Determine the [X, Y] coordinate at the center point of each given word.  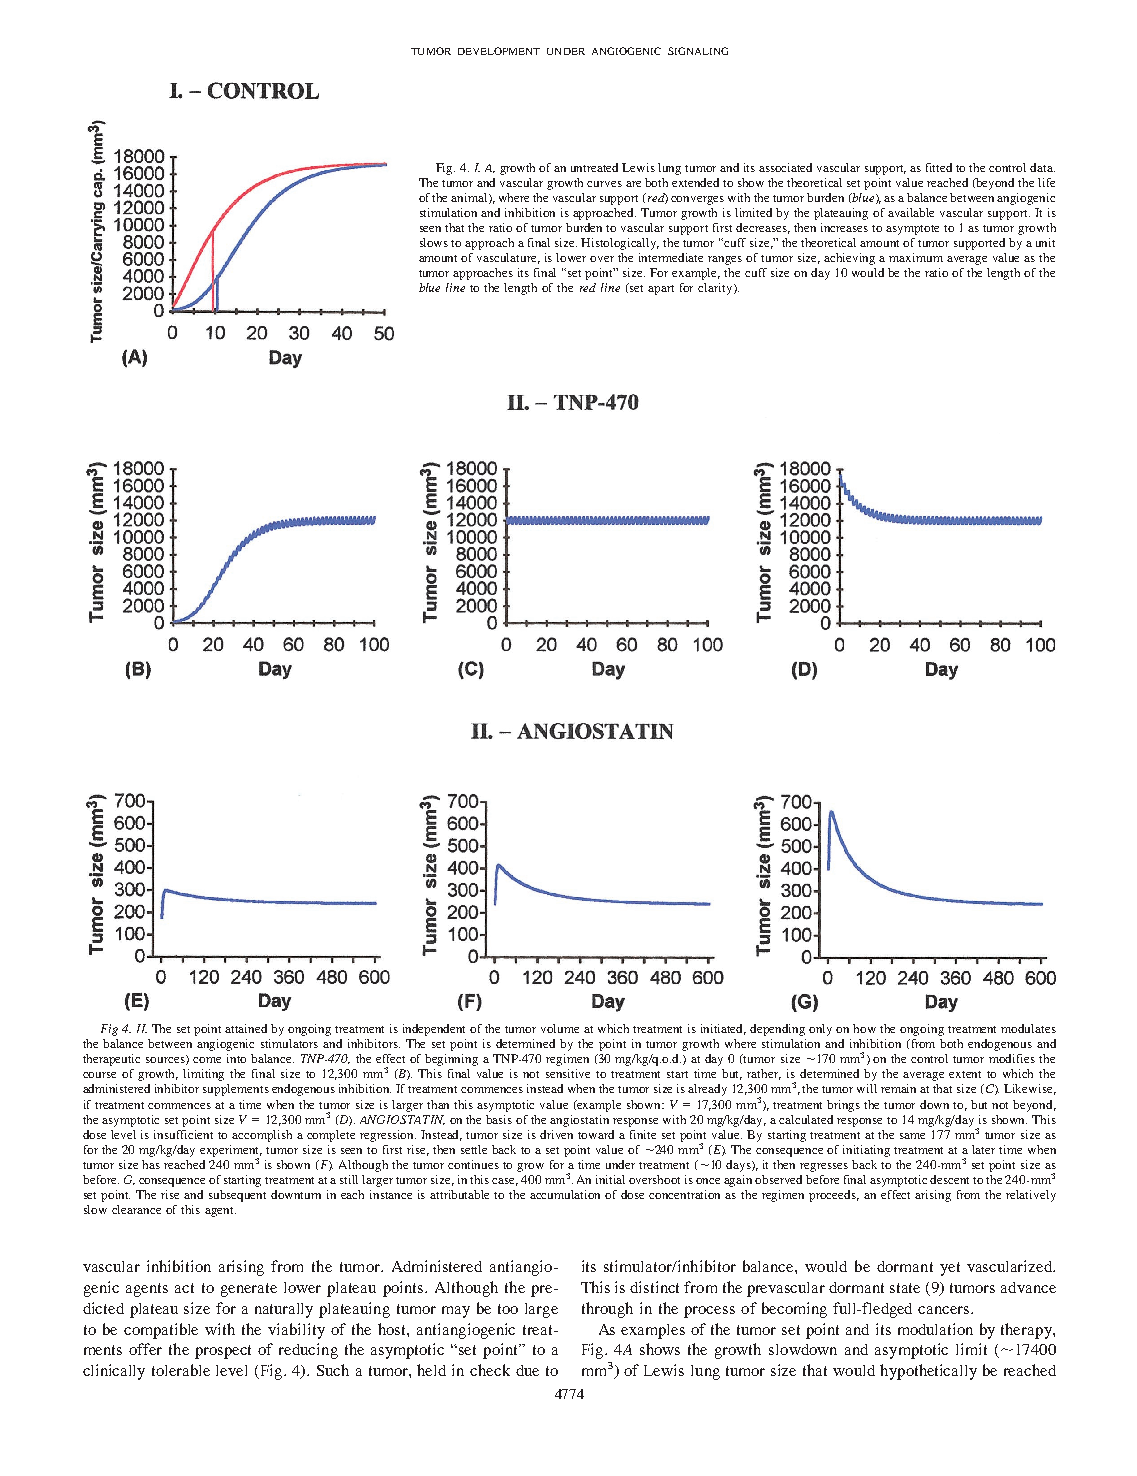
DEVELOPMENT [499, 51]
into [236, 1058]
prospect [223, 1352]
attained [246, 1028]
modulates [1028, 1028]
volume [560, 1028]
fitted [939, 167]
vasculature [508, 258]
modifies [1012, 1058]
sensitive [568, 1073]
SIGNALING [698, 51]
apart [661, 290]
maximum [916, 257]
